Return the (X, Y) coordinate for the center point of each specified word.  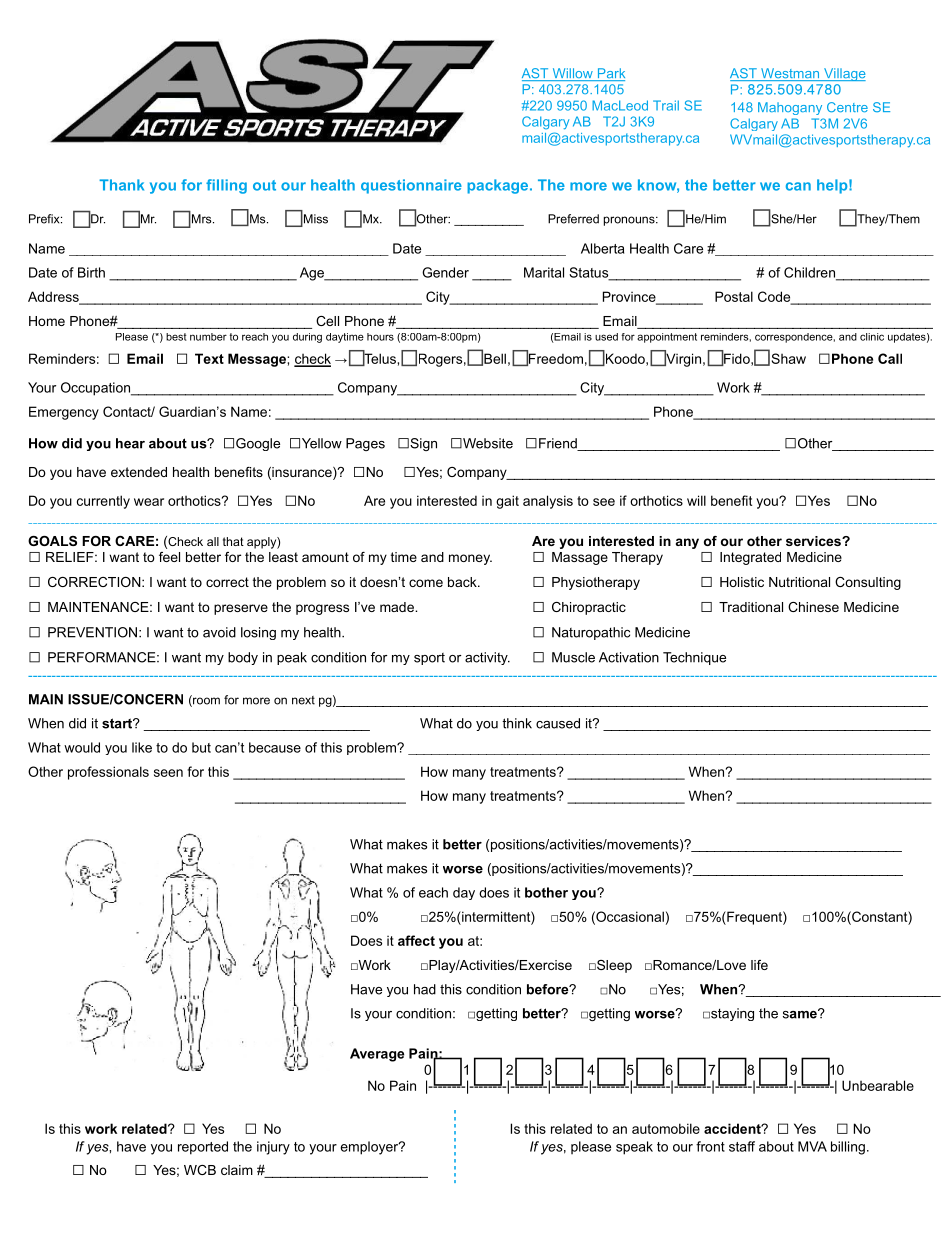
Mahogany (790, 108)
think (517, 723)
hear (130, 443)
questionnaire (411, 186)
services (814, 541)
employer (371, 1148)
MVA (812, 1146)
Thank (121, 185)
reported (203, 1148)
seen (168, 773)
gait (507, 502)
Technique (694, 658)
